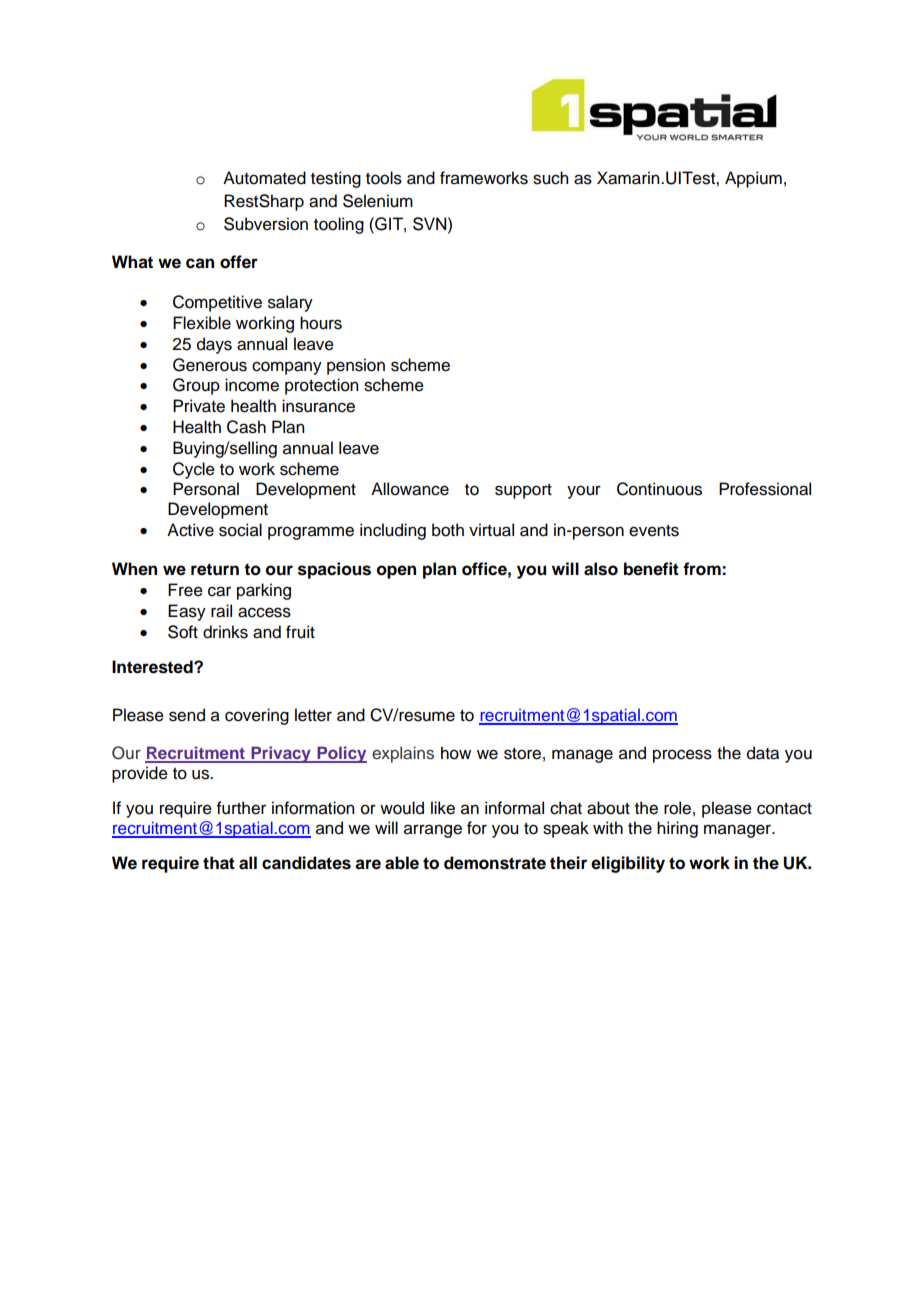 This screenshot has width=924, height=1308. Describe the element at coordinates (433, 831) in the screenshot. I see `arrange` at that location.
